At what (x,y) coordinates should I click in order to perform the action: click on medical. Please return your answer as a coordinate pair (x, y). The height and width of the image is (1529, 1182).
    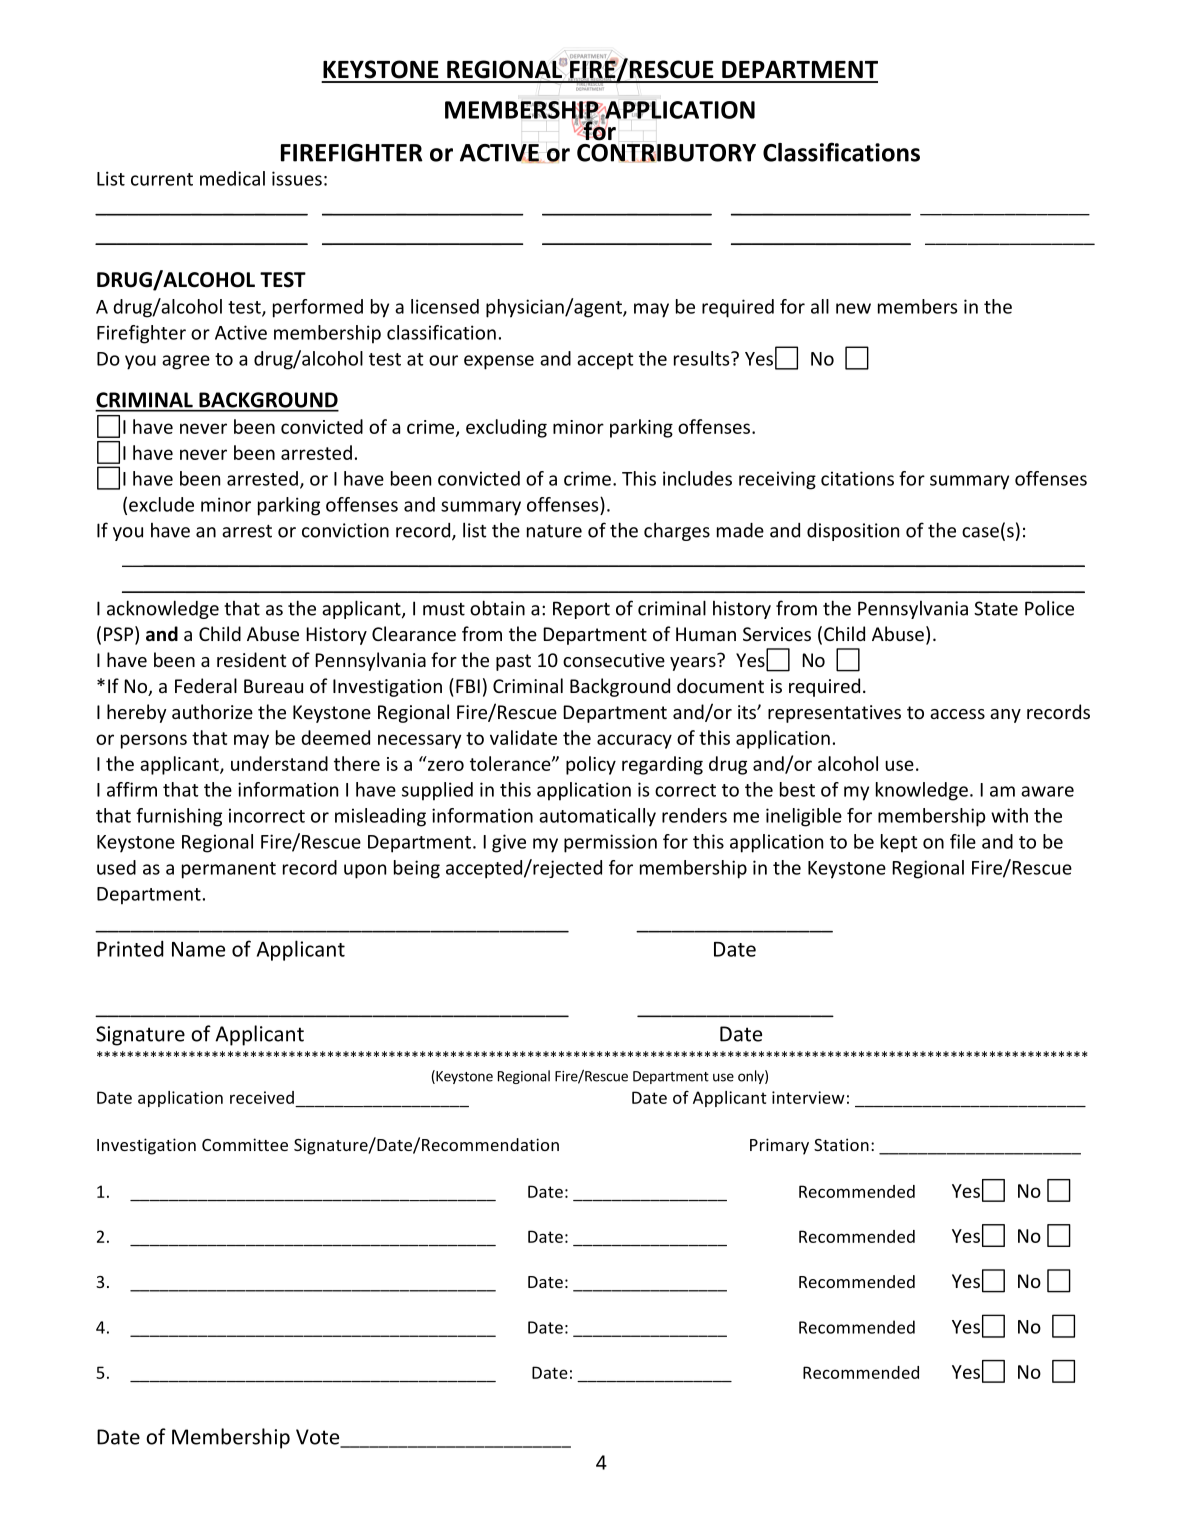
    Looking at the image, I should click on (232, 178).
